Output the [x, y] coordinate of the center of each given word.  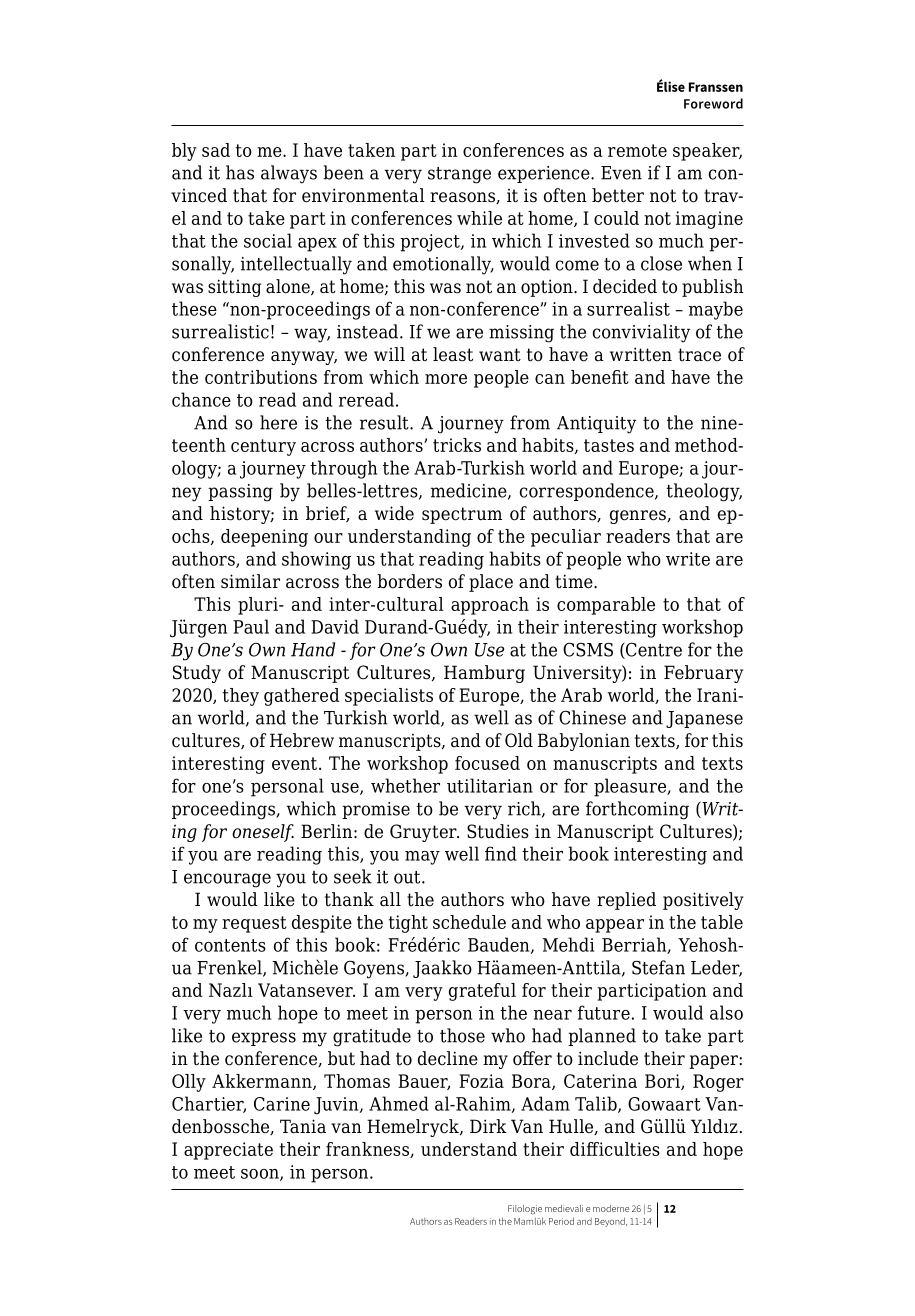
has [240, 172]
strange [459, 175]
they [240, 697]
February [703, 674]
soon [261, 1175]
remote [637, 150]
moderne [611, 1208]
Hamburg [484, 674]
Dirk [488, 1126]
